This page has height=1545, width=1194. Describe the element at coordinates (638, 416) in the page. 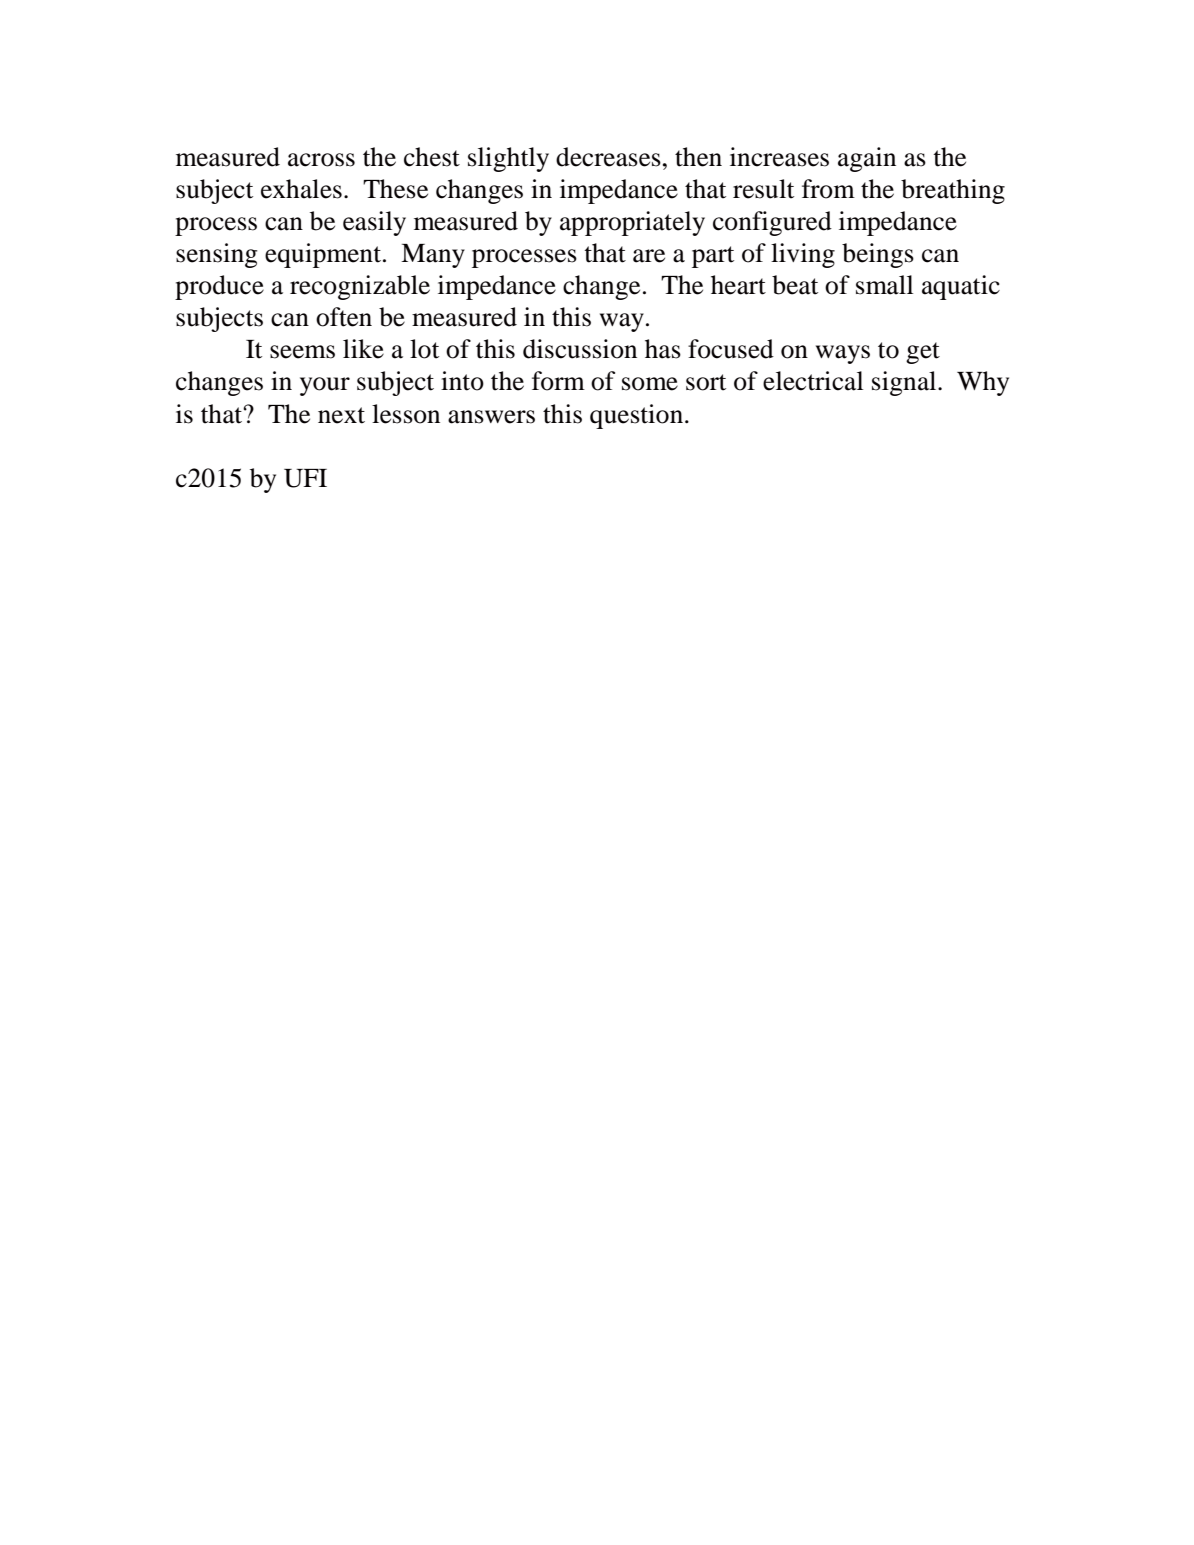

I see `question` at that location.
